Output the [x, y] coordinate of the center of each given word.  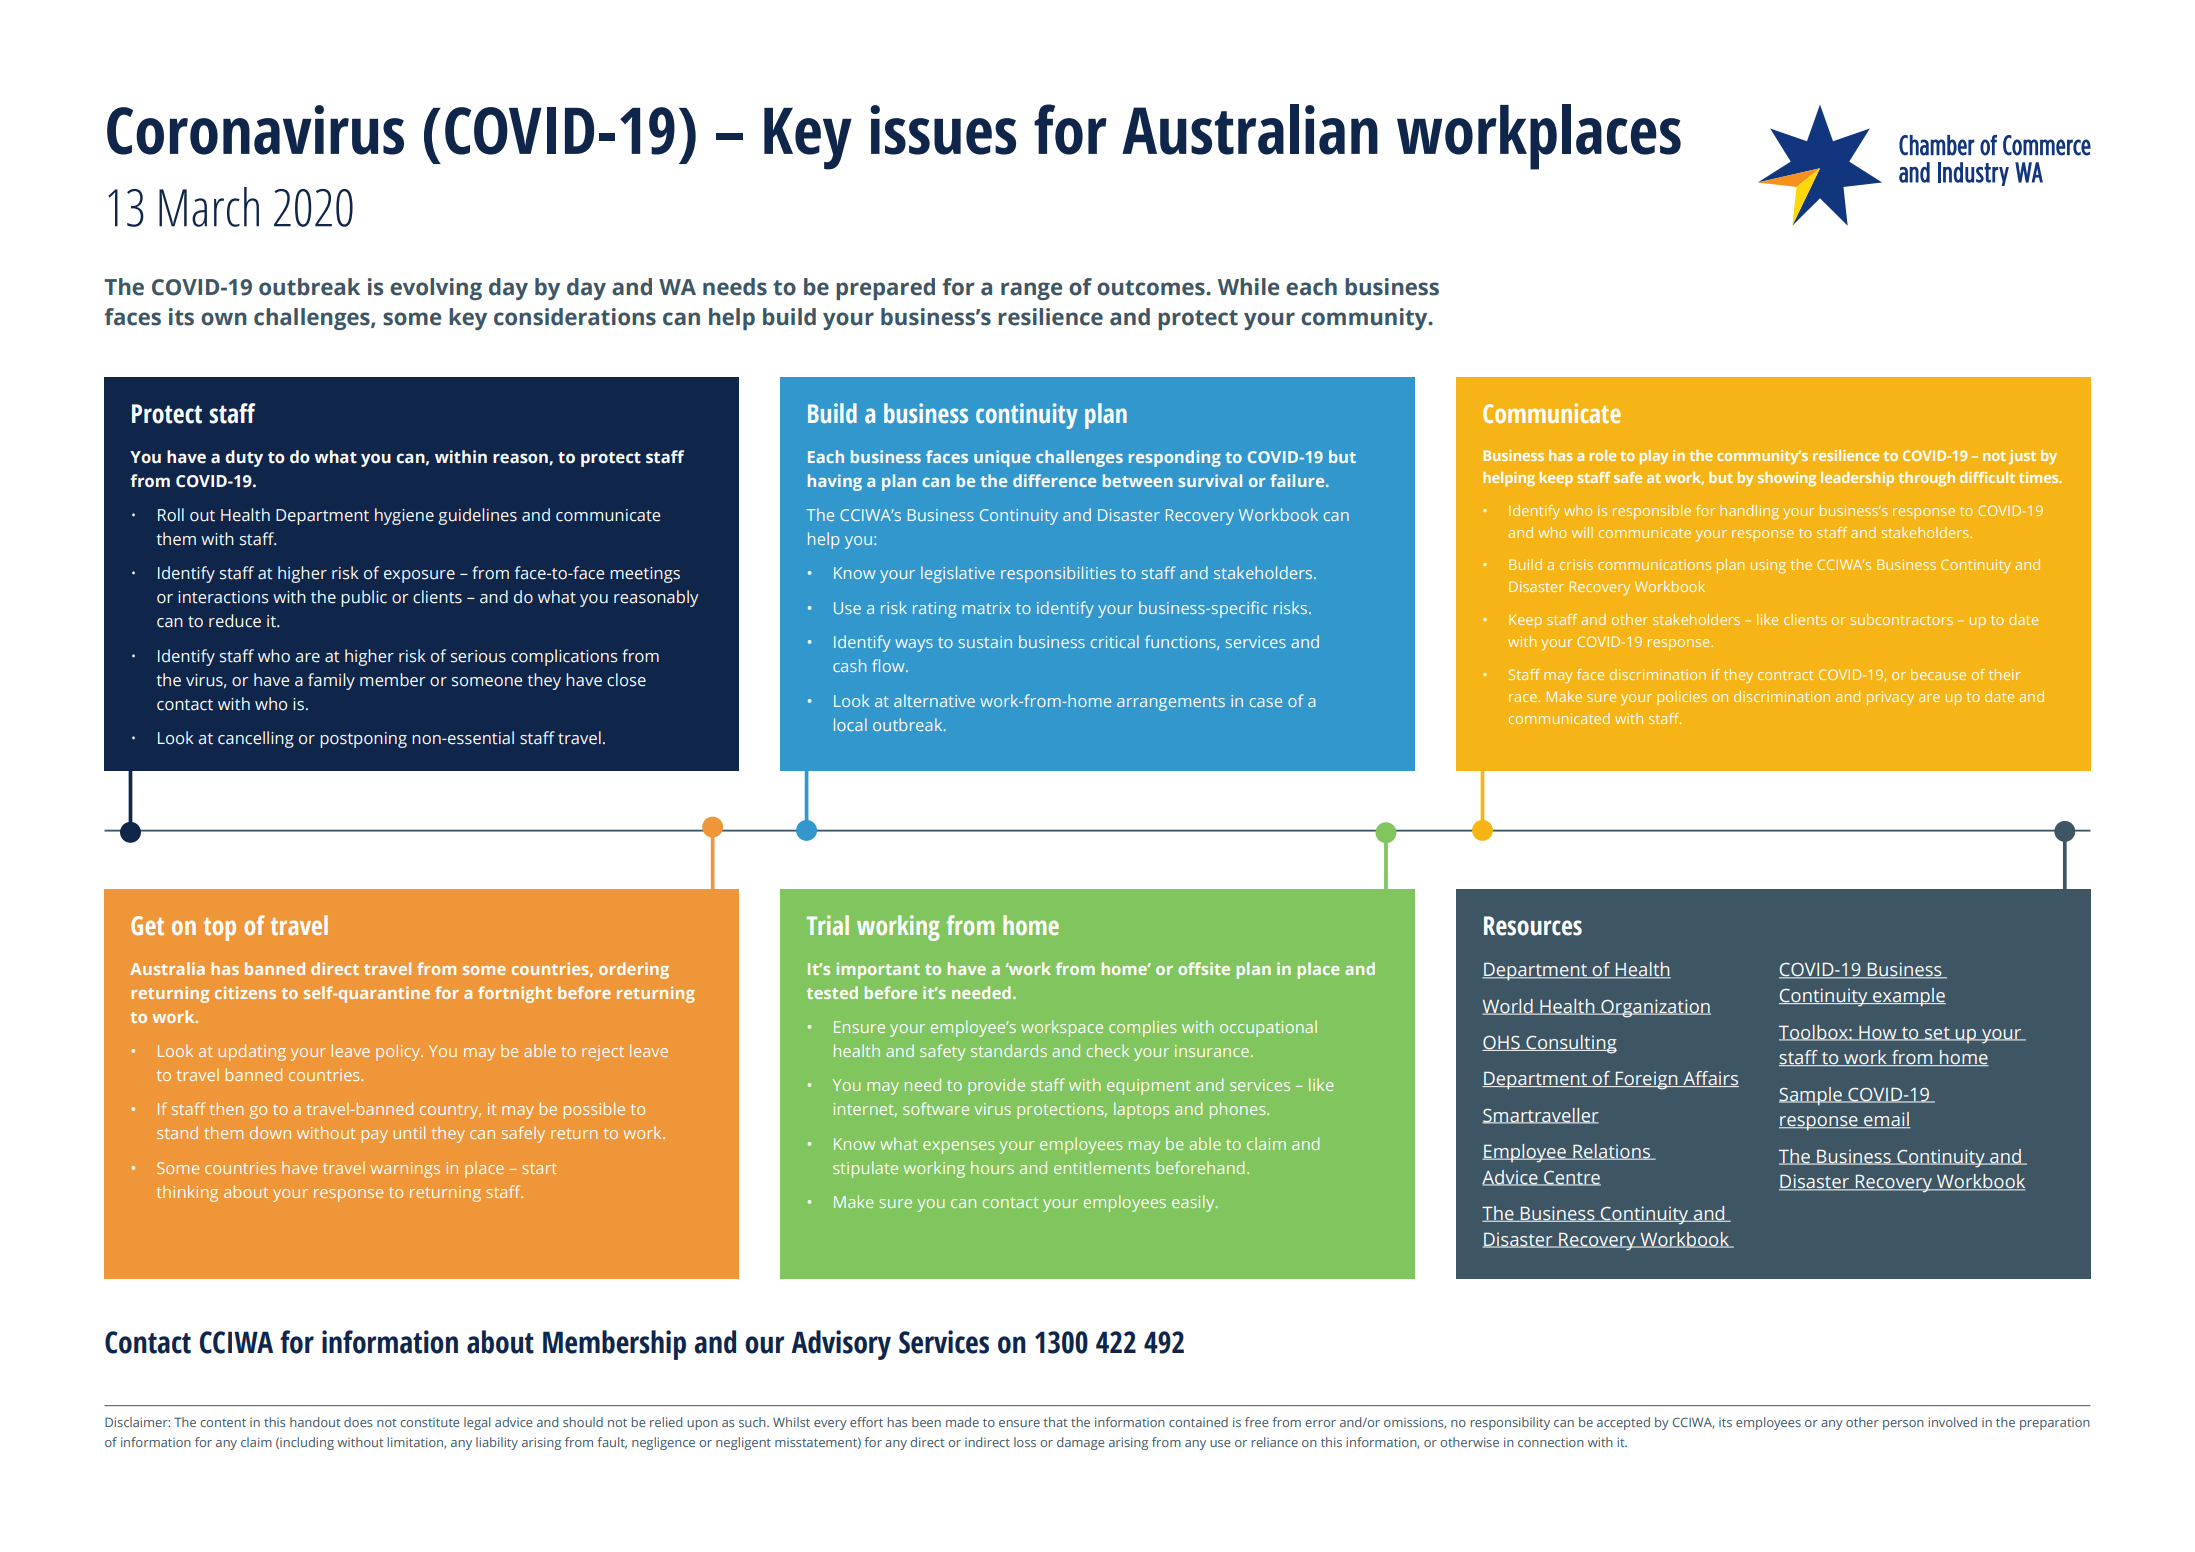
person [1903, 1425]
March [209, 207]
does [358, 1422]
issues [943, 130]
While [1248, 287]
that [1055, 1422]
